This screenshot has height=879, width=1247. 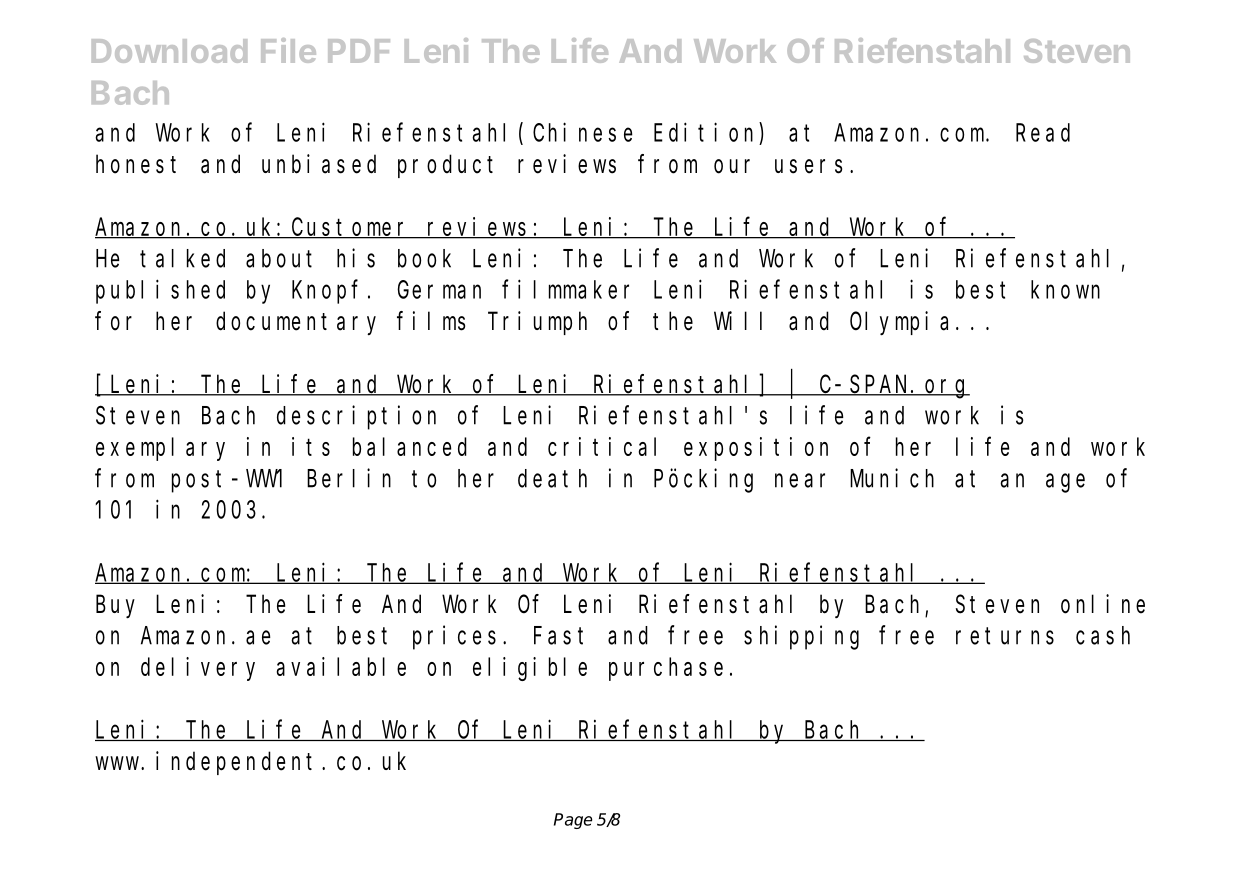 What do you see at coordinates (899, 323) in the screenshot?
I see `Olympia` at bounding box center [899, 323].
